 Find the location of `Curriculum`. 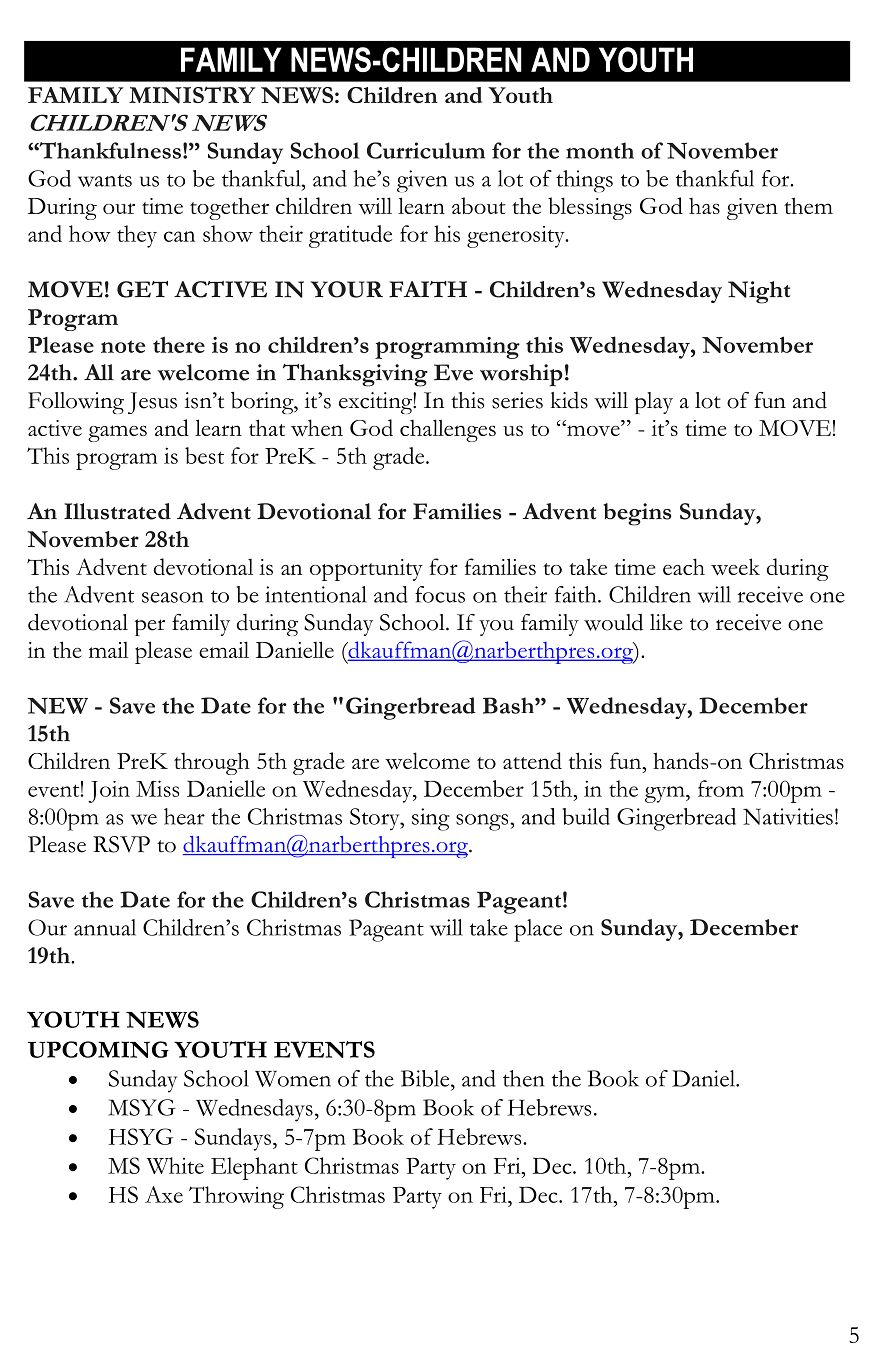

Curriculum is located at coordinates (426, 150).
